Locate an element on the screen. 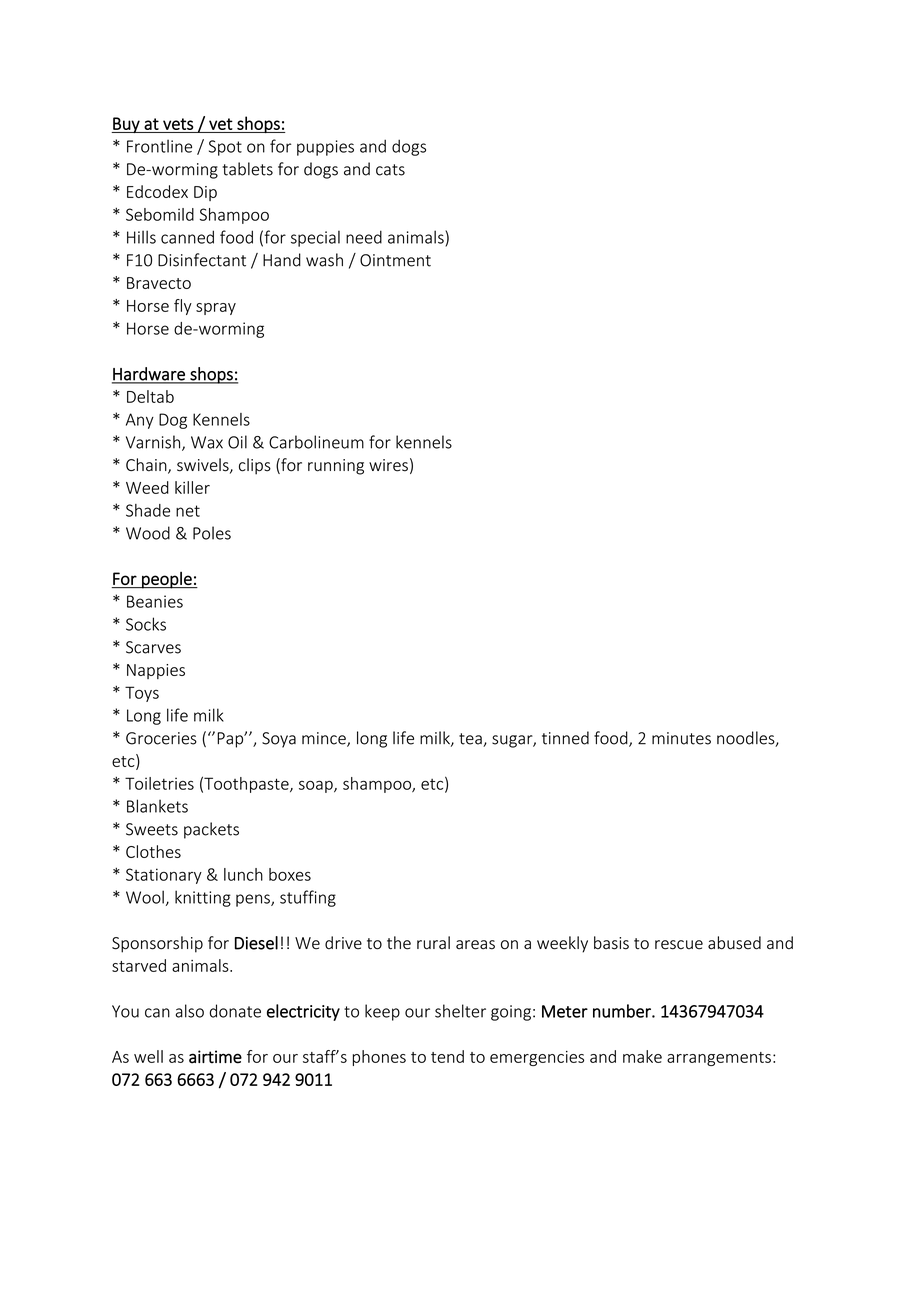 Image resolution: width=924 pixels, height=1308 pixels. also is located at coordinates (190, 1011).
